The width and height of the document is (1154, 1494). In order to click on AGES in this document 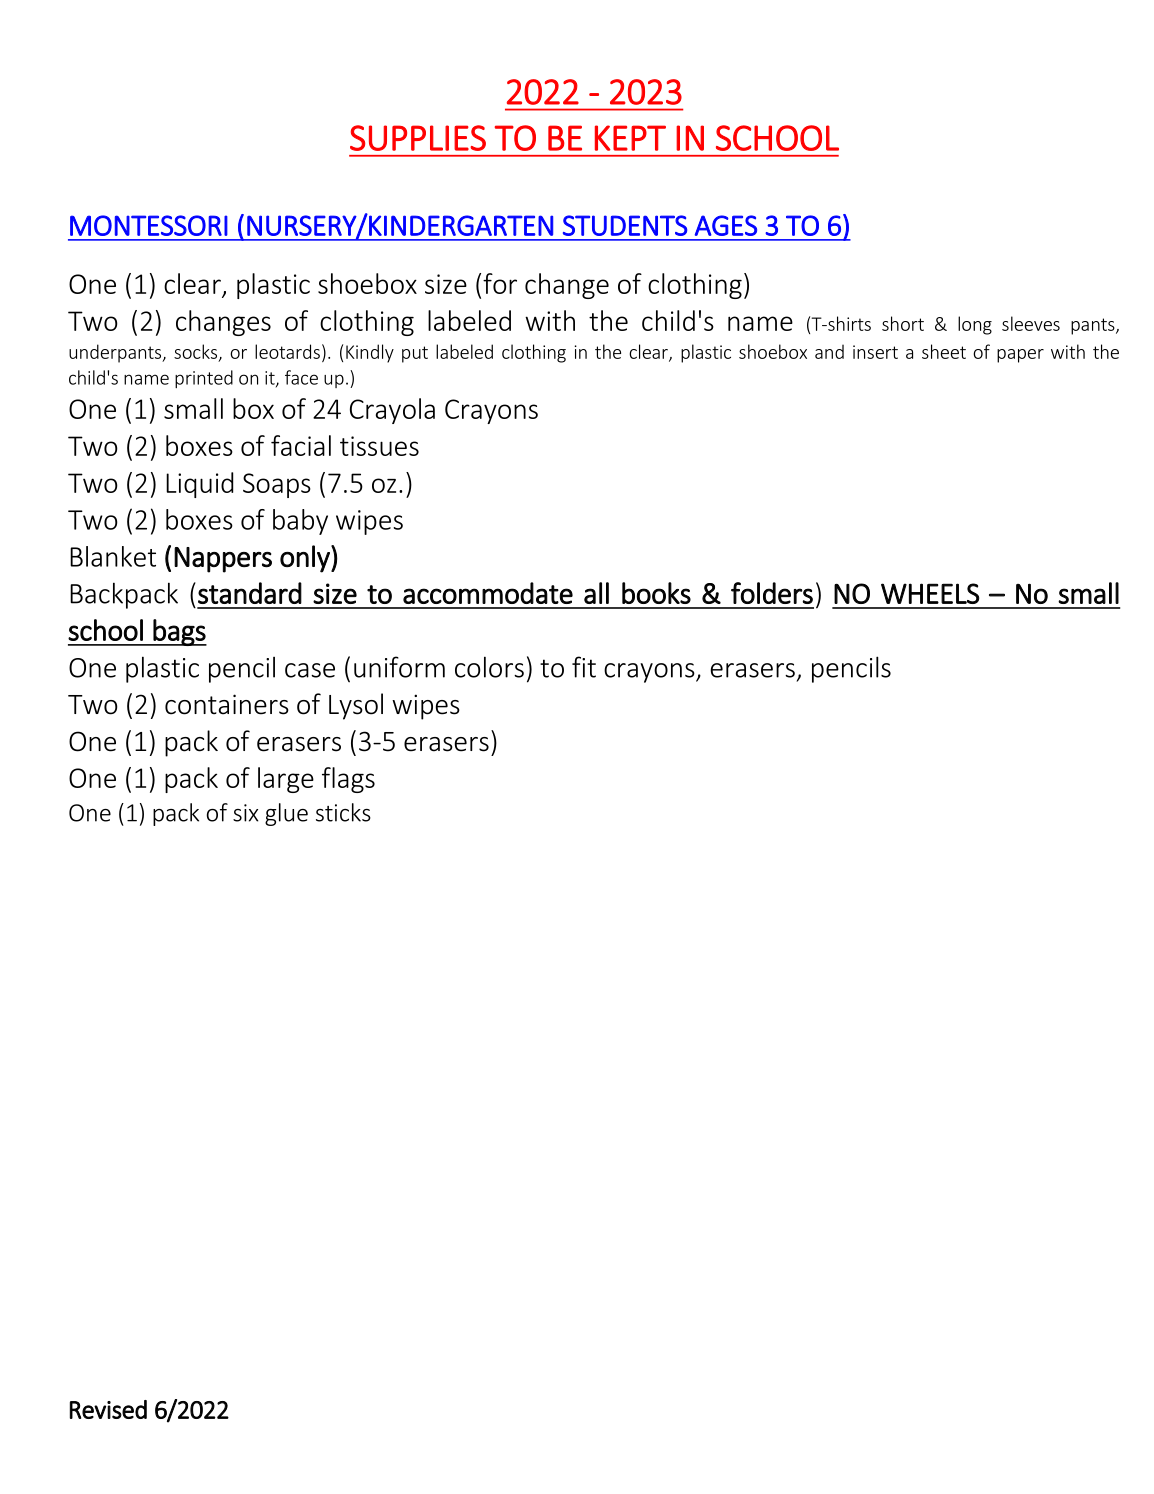, I will do `click(726, 225)`.
